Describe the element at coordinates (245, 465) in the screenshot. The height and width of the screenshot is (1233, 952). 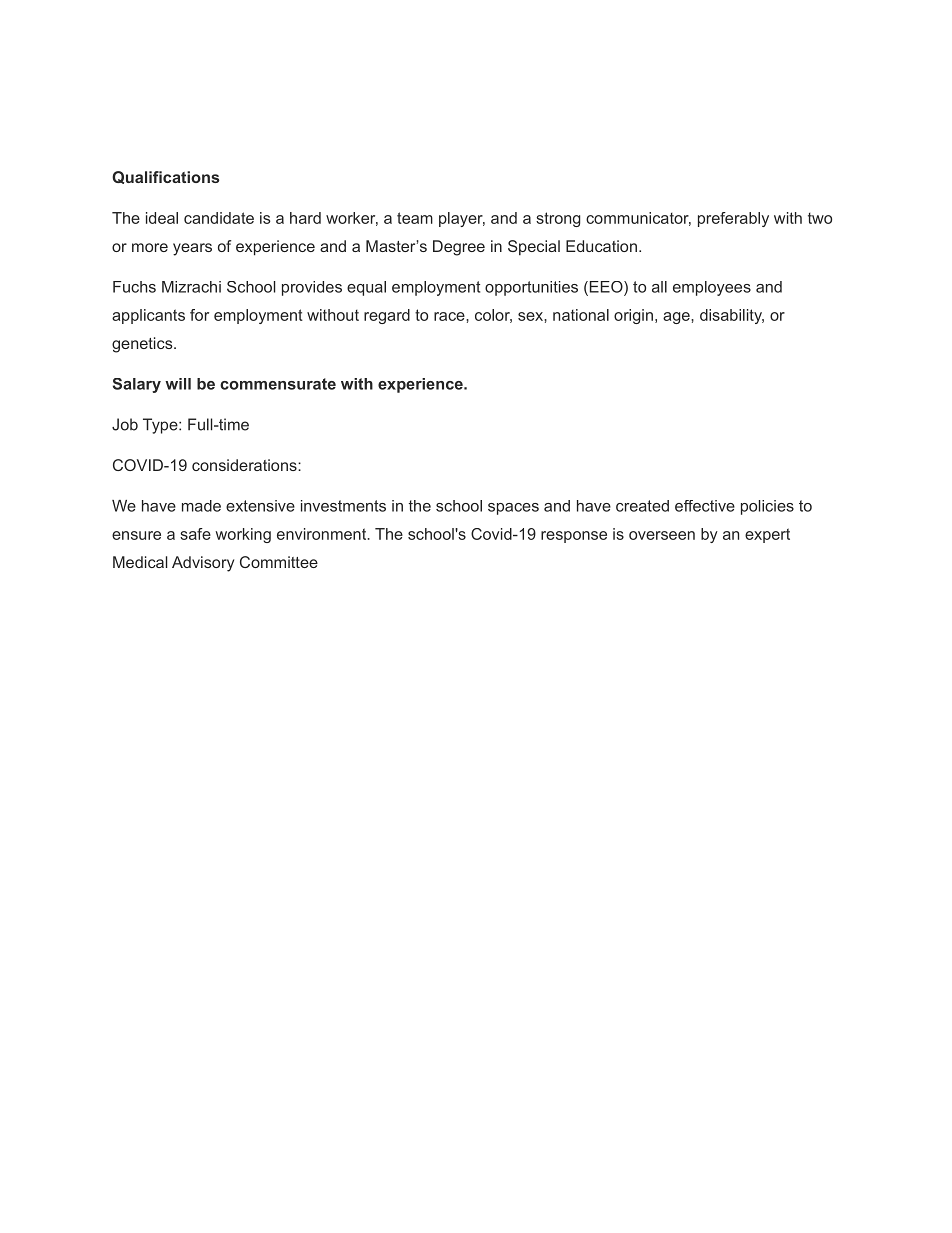
I see `considerations` at that location.
